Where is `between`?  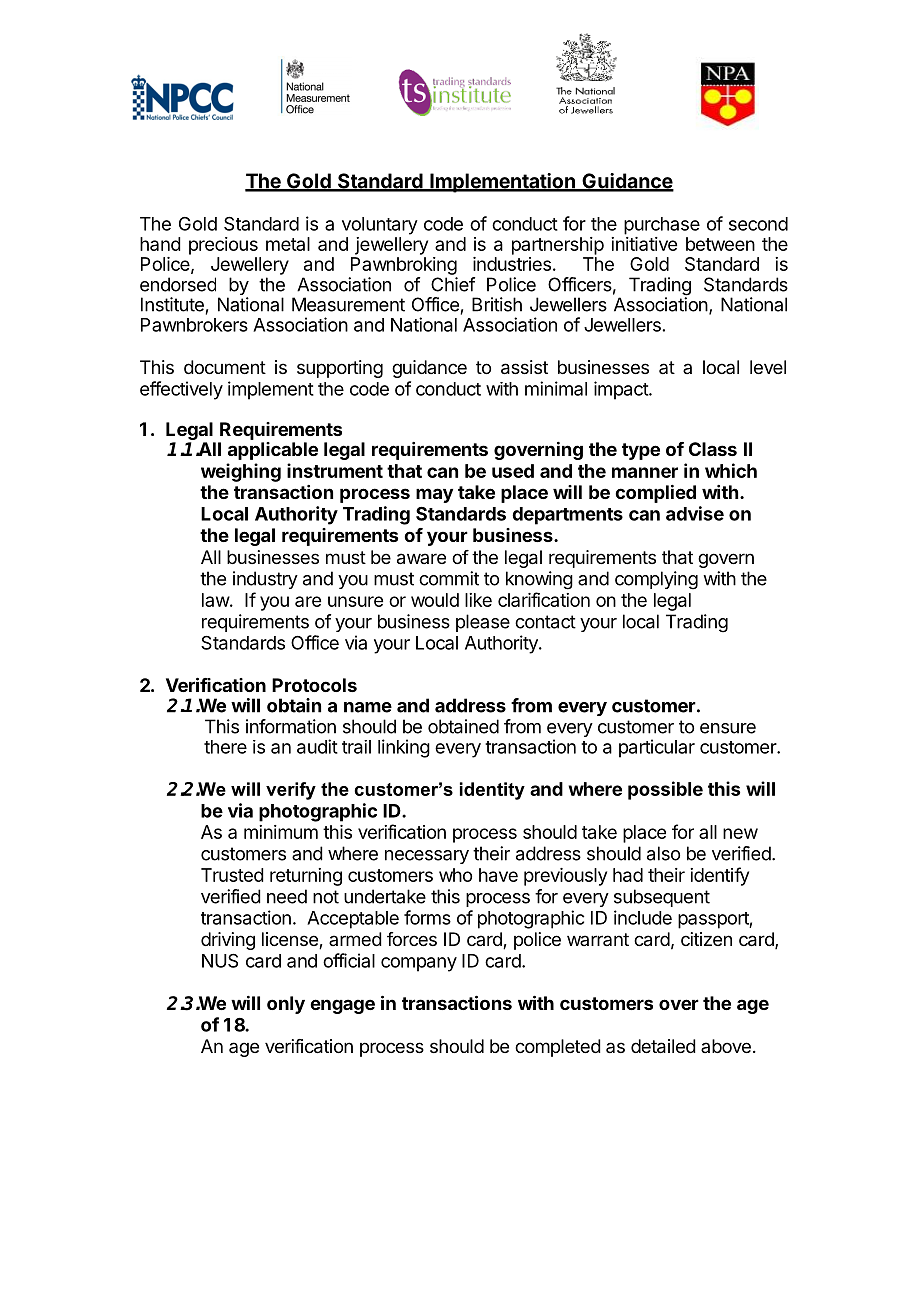
between is located at coordinates (720, 244).
